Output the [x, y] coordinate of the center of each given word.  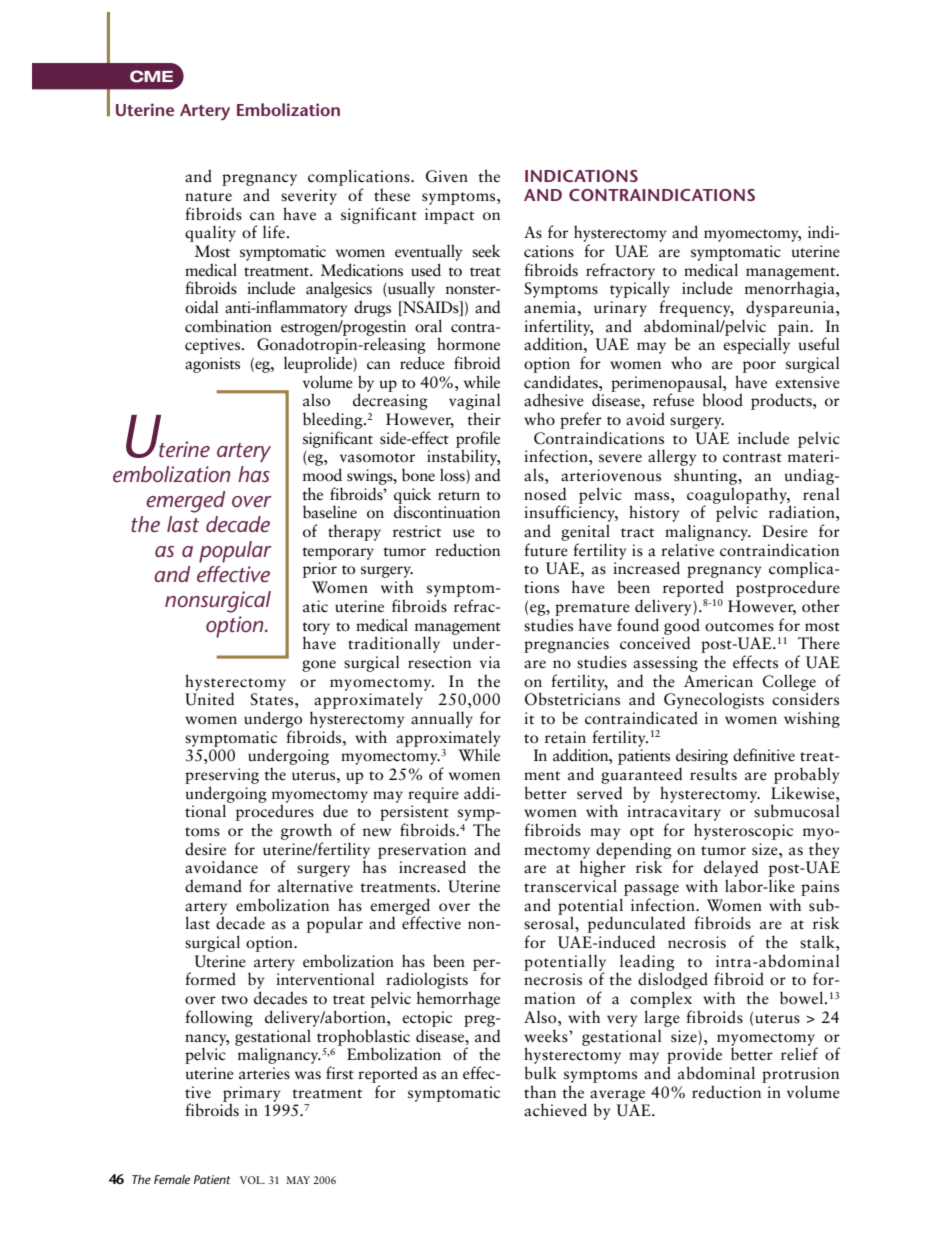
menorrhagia [791, 288]
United [209, 698]
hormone [468, 344]
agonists [212, 365]
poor [759, 367]
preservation [422, 852]
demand [213, 886]
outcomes [739, 627]
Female [172, 1179]
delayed [731, 870]
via [490, 662]
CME [151, 76]
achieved [555, 1110]
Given [447, 176]
